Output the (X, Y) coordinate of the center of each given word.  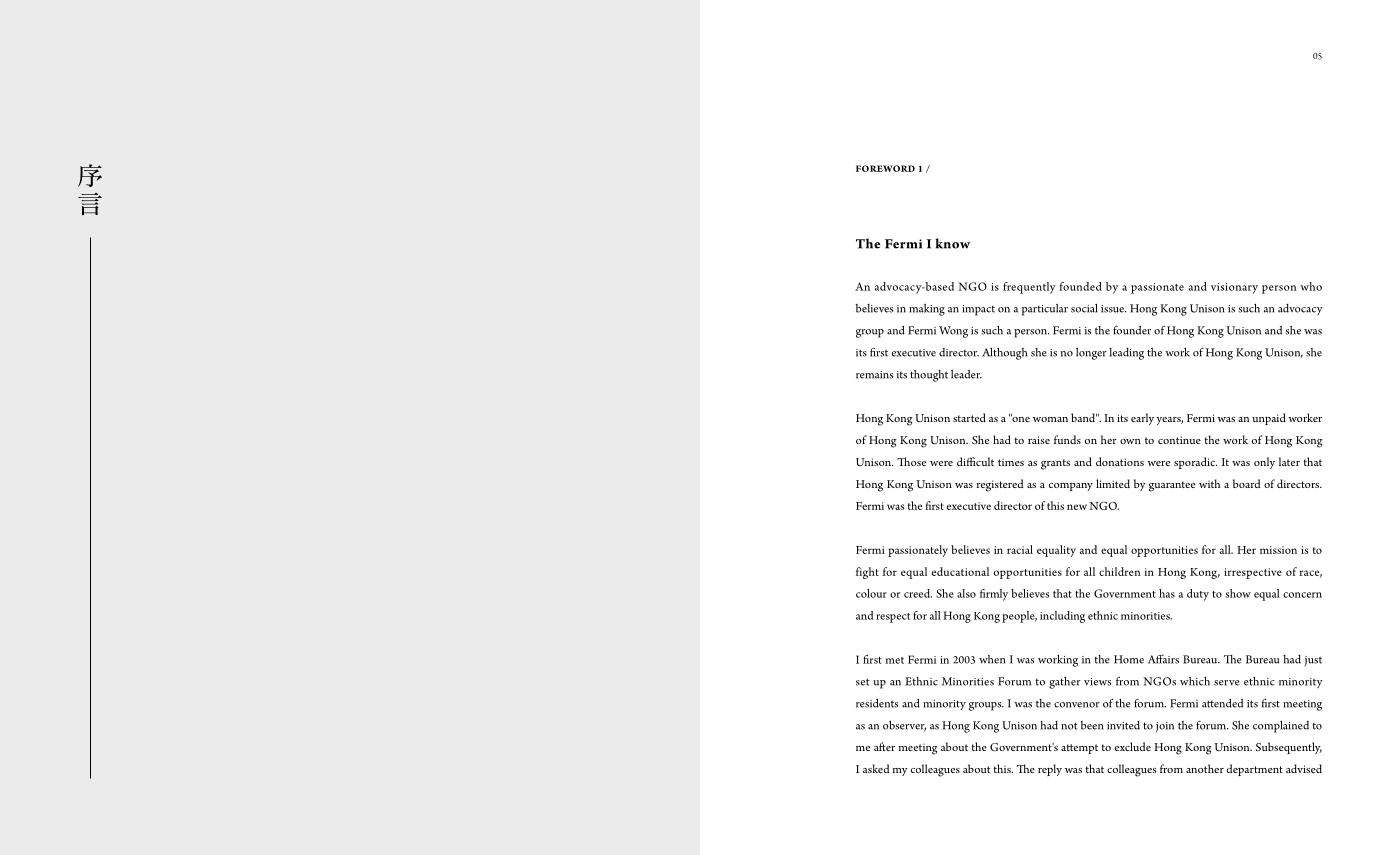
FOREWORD (885, 168)
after (884, 746)
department (1255, 770)
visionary (1234, 288)
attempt (1079, 749)
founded (1080, 286)
